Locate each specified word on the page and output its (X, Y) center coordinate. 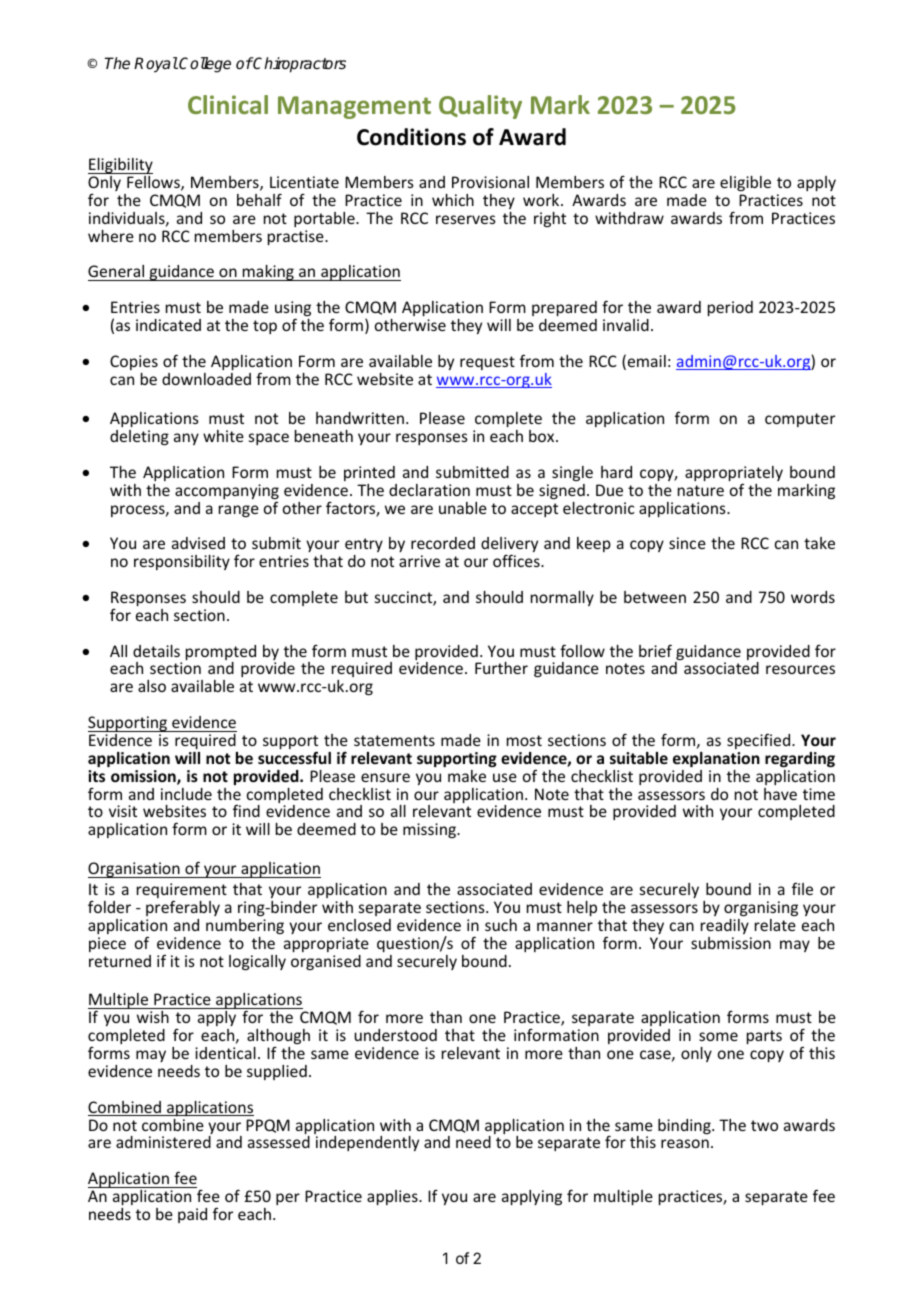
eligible (745, 183)
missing (430, 830)
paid (192, 1215)
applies (393, 1197)
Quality (480, 107)
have (780, 794)
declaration (429, 490)
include (186, 794)
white (223, 436)
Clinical (228, 104)
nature (701, 490)
